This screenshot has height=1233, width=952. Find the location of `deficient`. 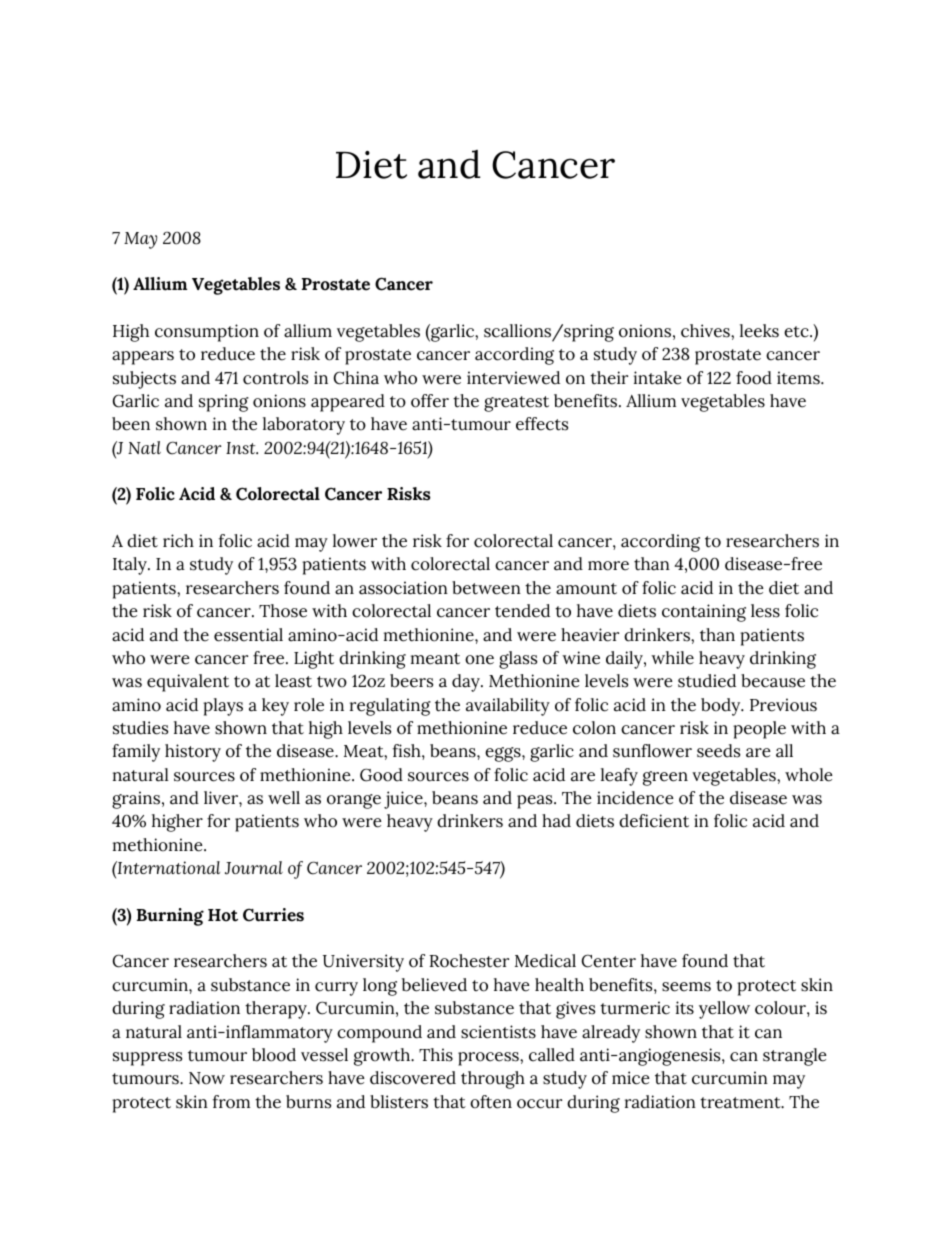

deficient is located at coordinates (654, 821).
